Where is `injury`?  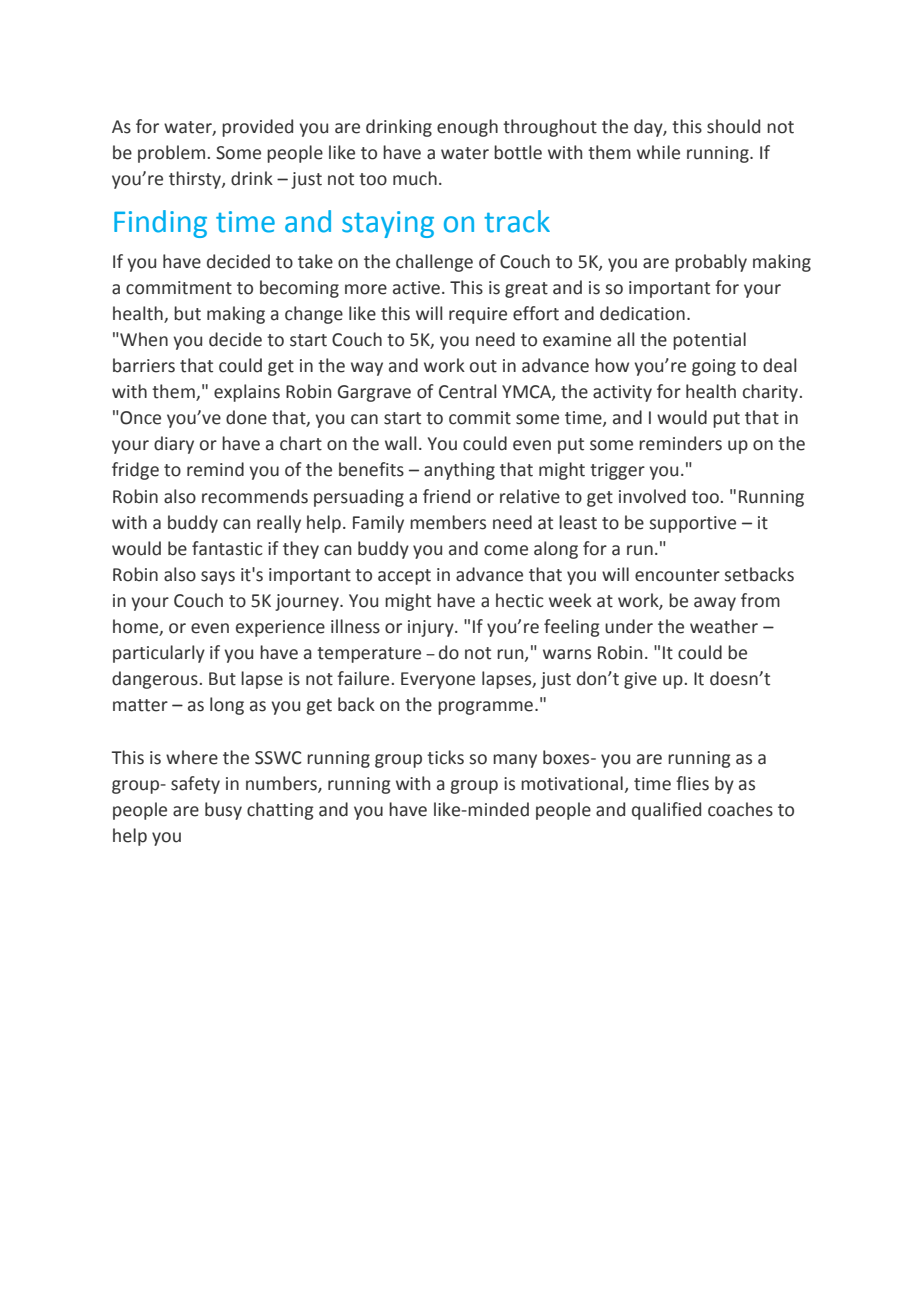
injury is located at coordinates (432, 628).
